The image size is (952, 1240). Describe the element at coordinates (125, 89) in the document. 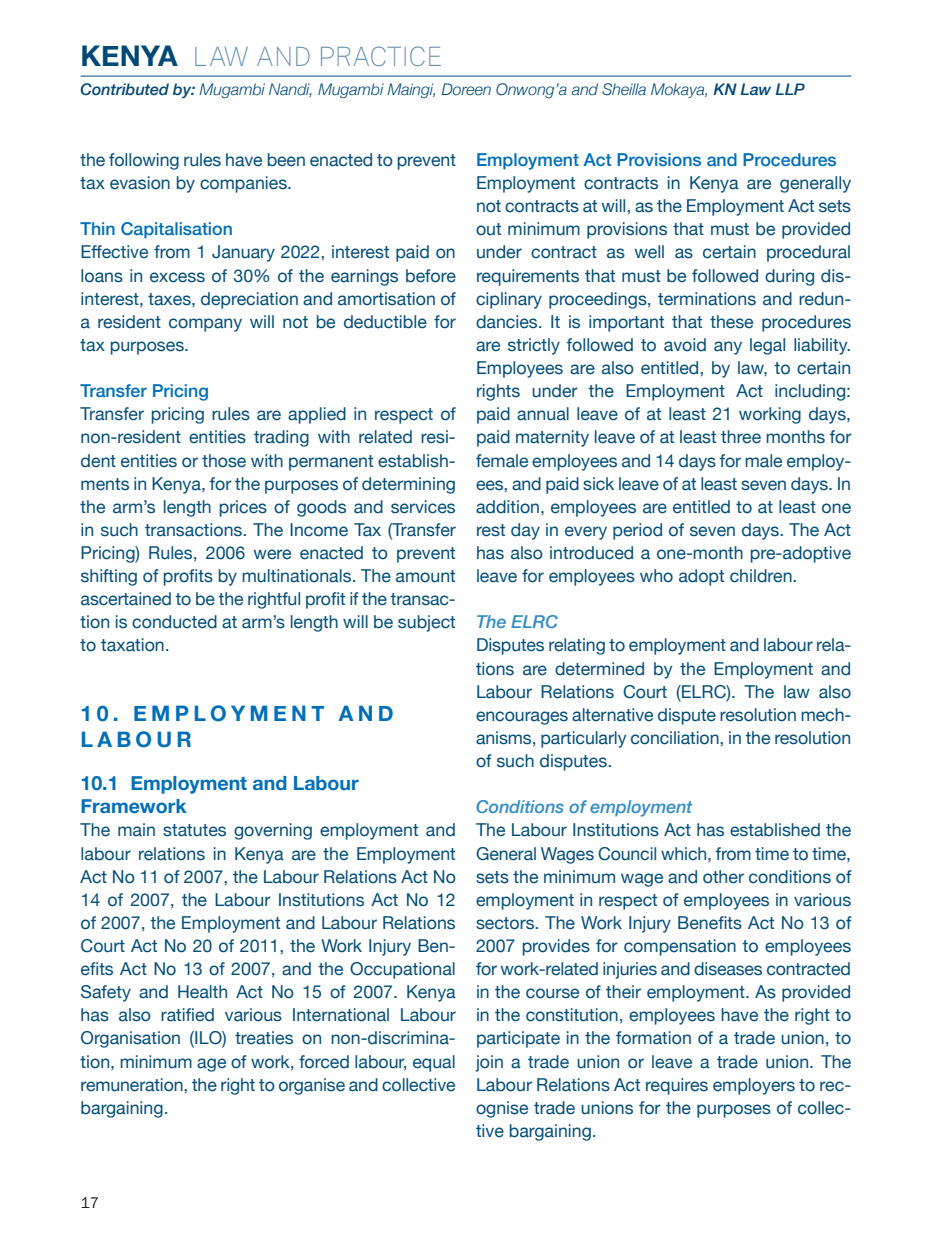

I see `Contributed` at that location.
